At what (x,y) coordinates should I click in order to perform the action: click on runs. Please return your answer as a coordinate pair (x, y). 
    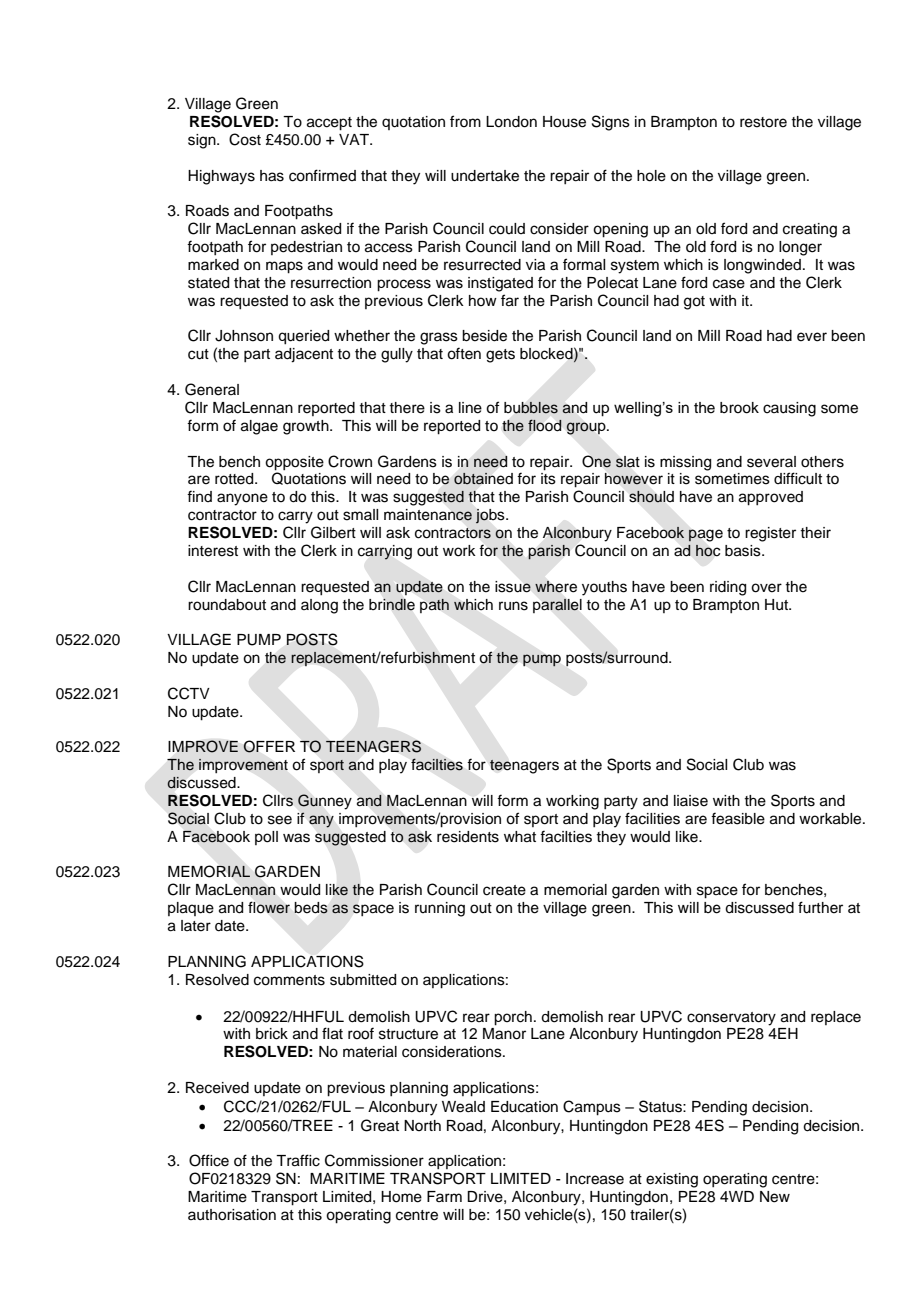
    Looking at the image, I should click on (513, 606).
